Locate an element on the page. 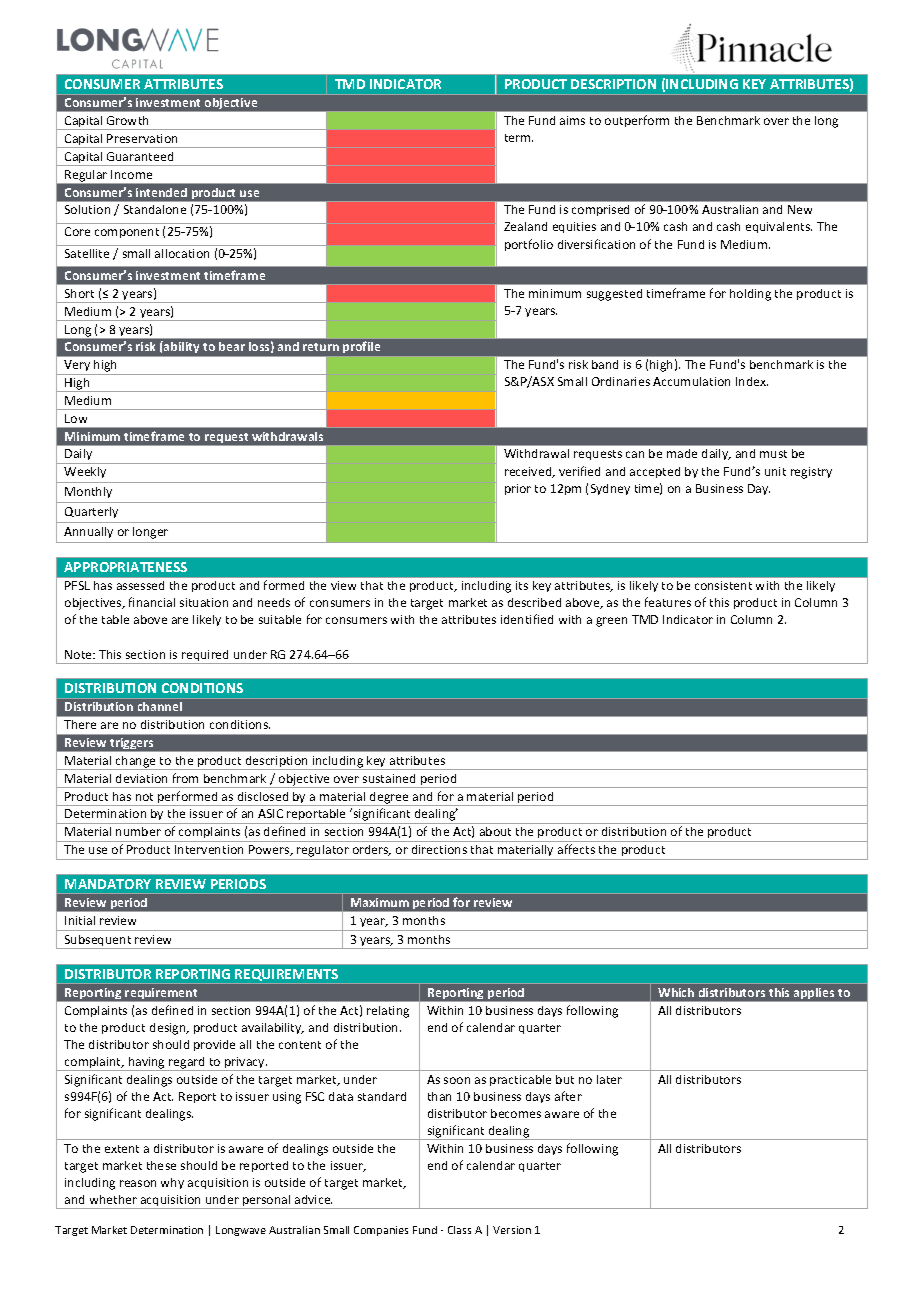 This image has width=924, height=1308. later is located at coordinates (609, 1079).
